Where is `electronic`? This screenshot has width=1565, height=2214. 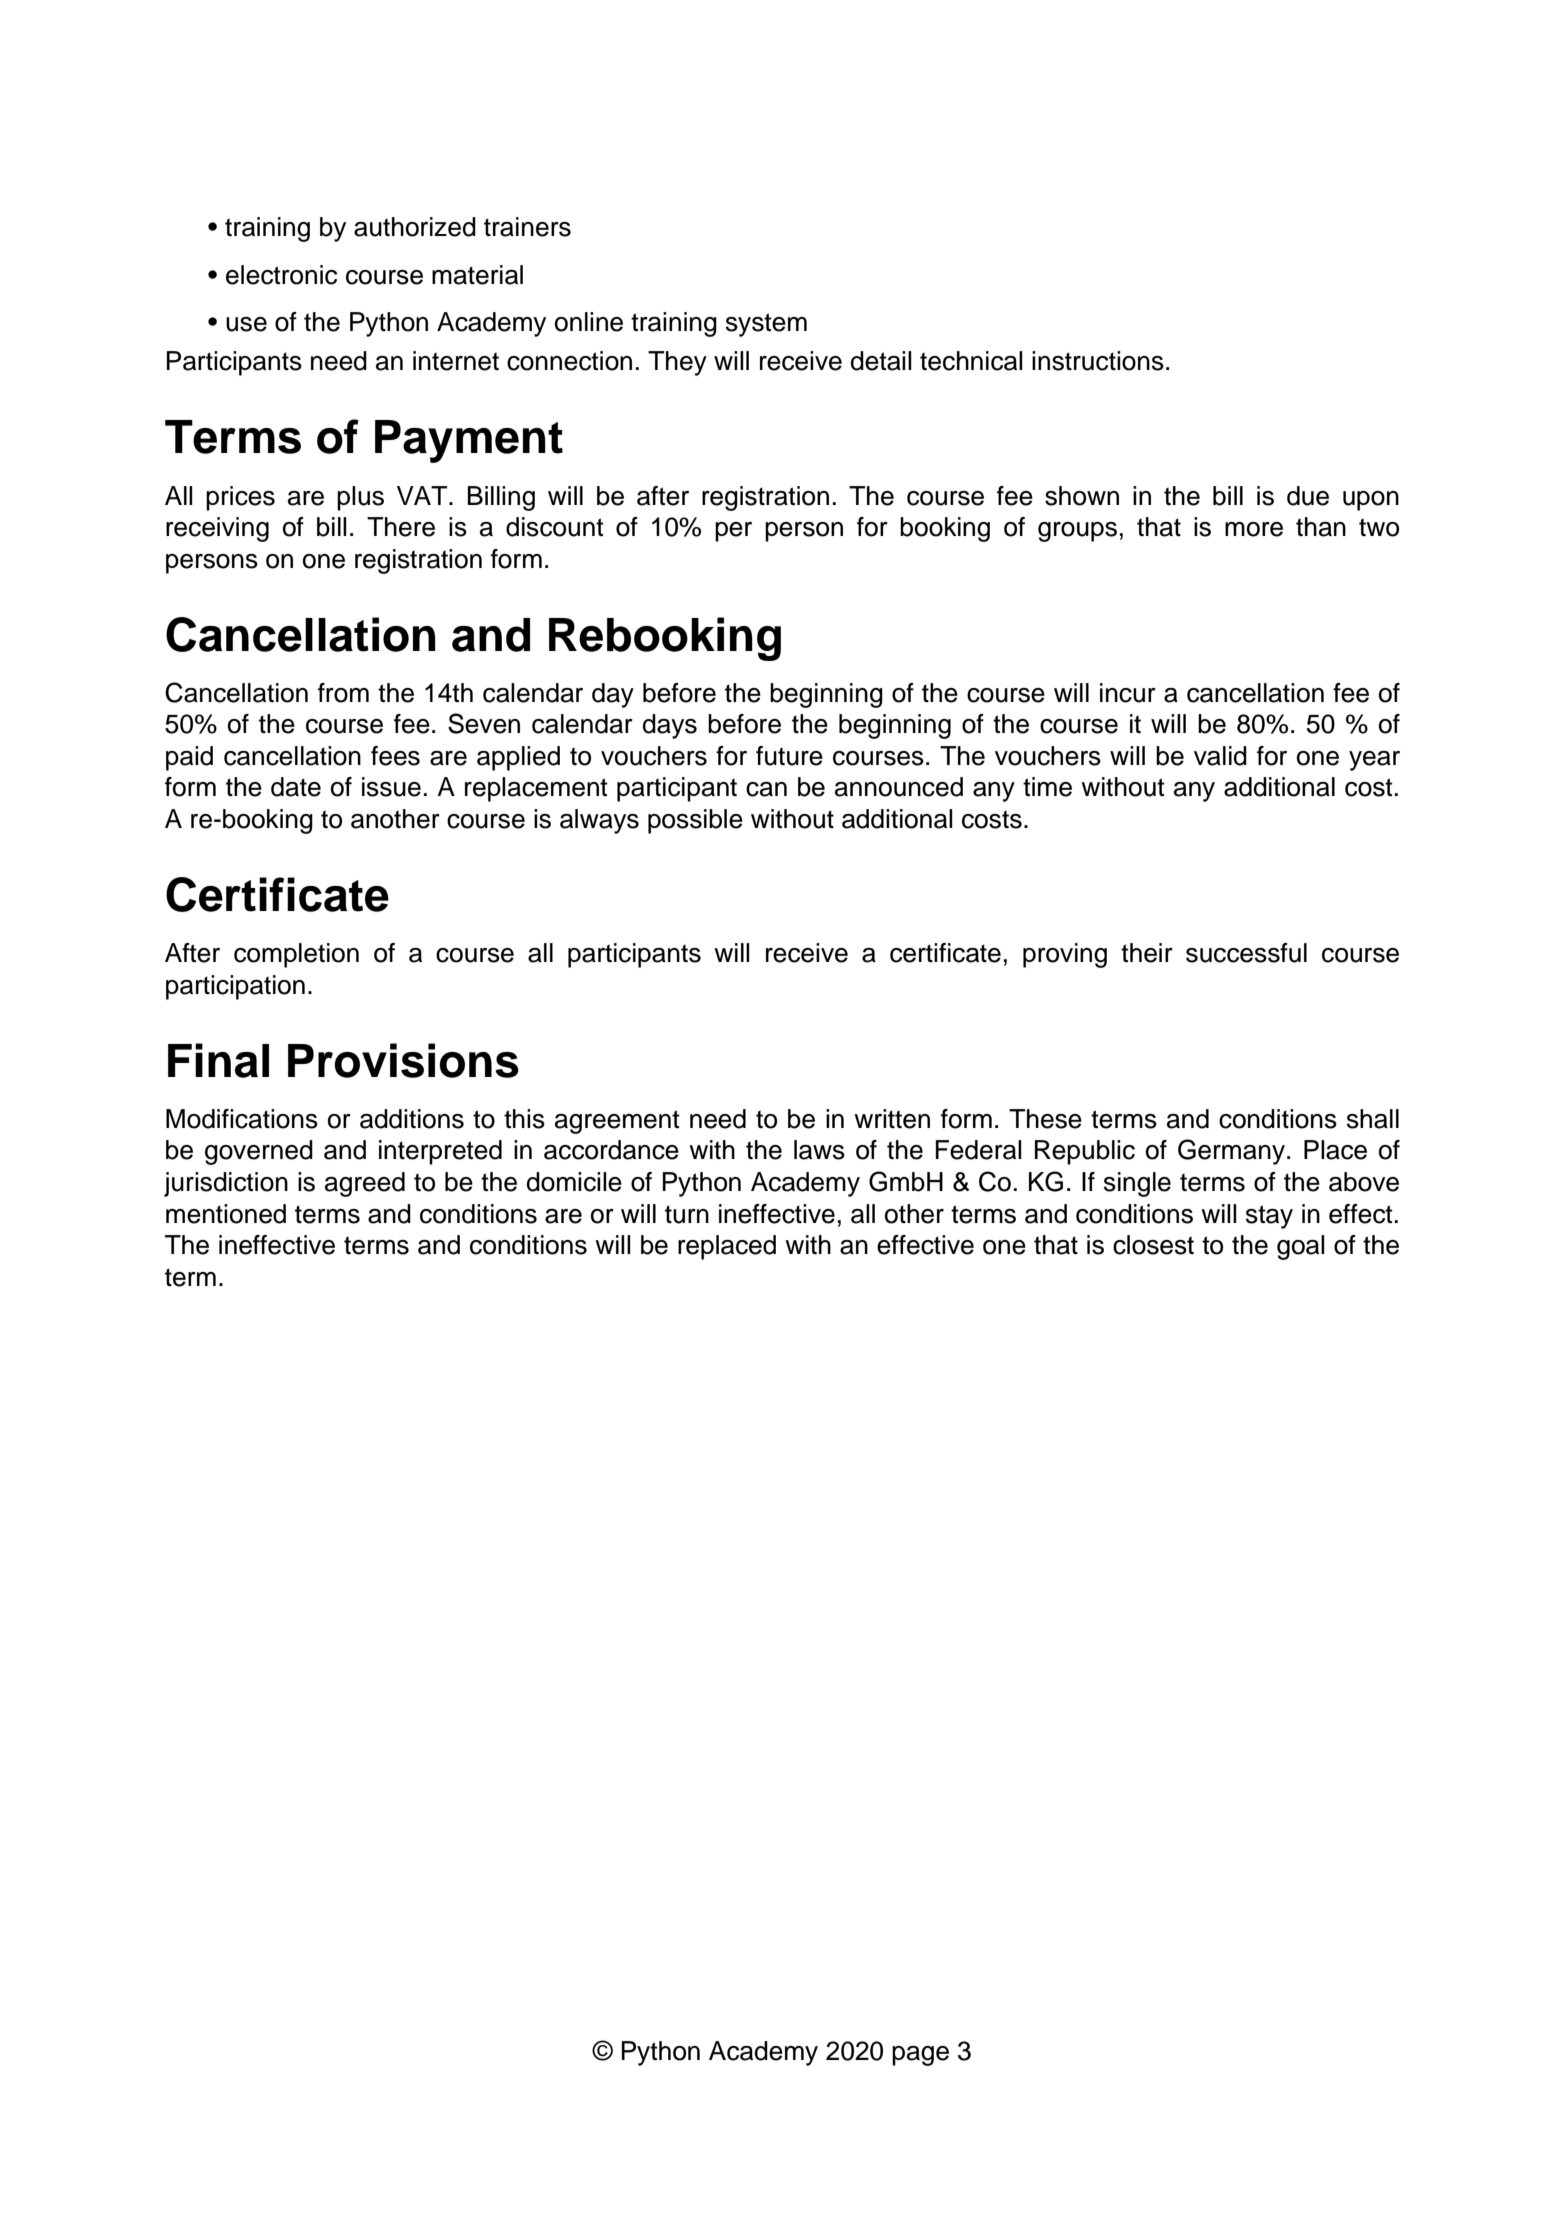 electronic is located at coordinates (281, 275).
